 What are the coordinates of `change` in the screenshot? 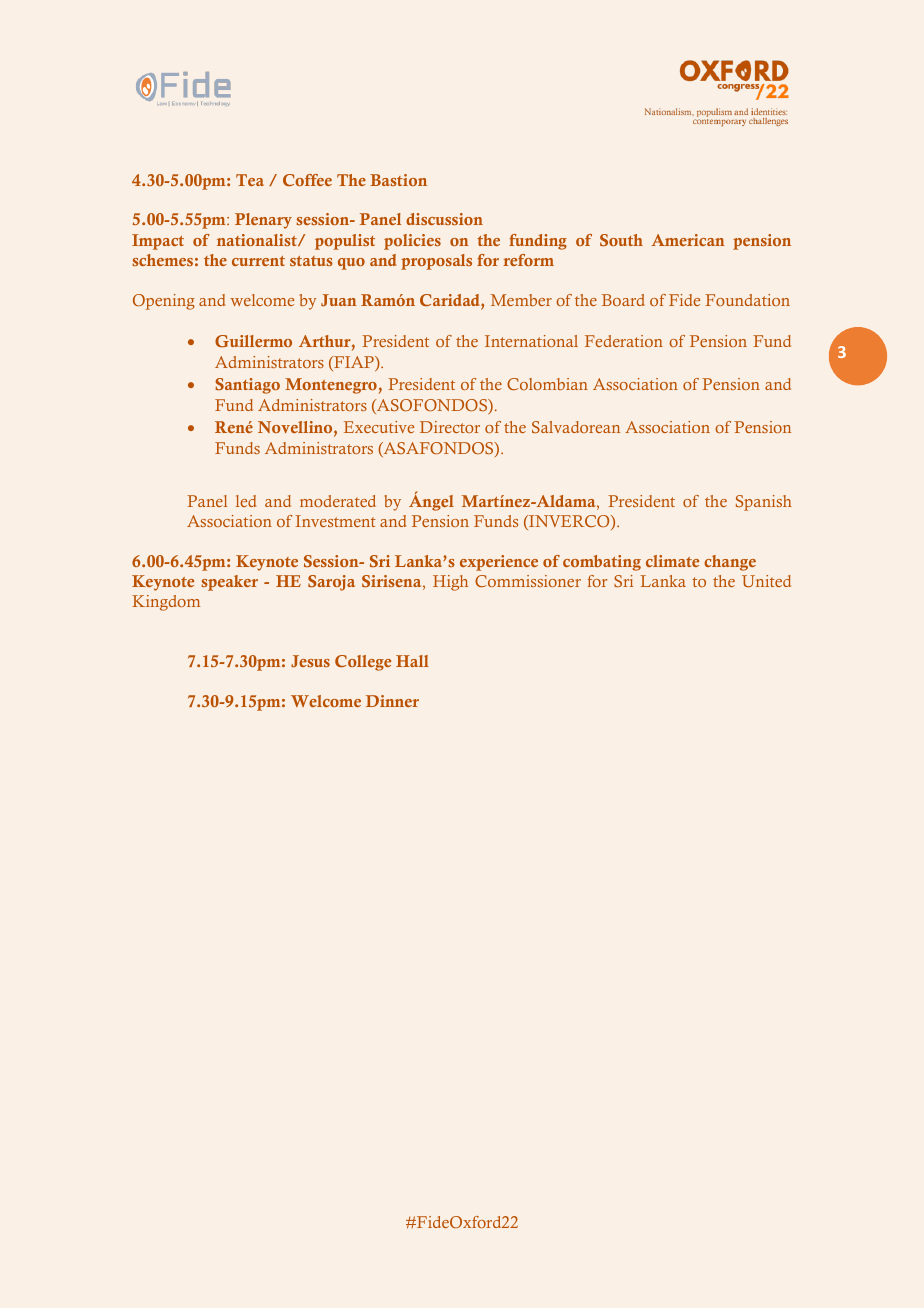 It's located at (730, 563).
